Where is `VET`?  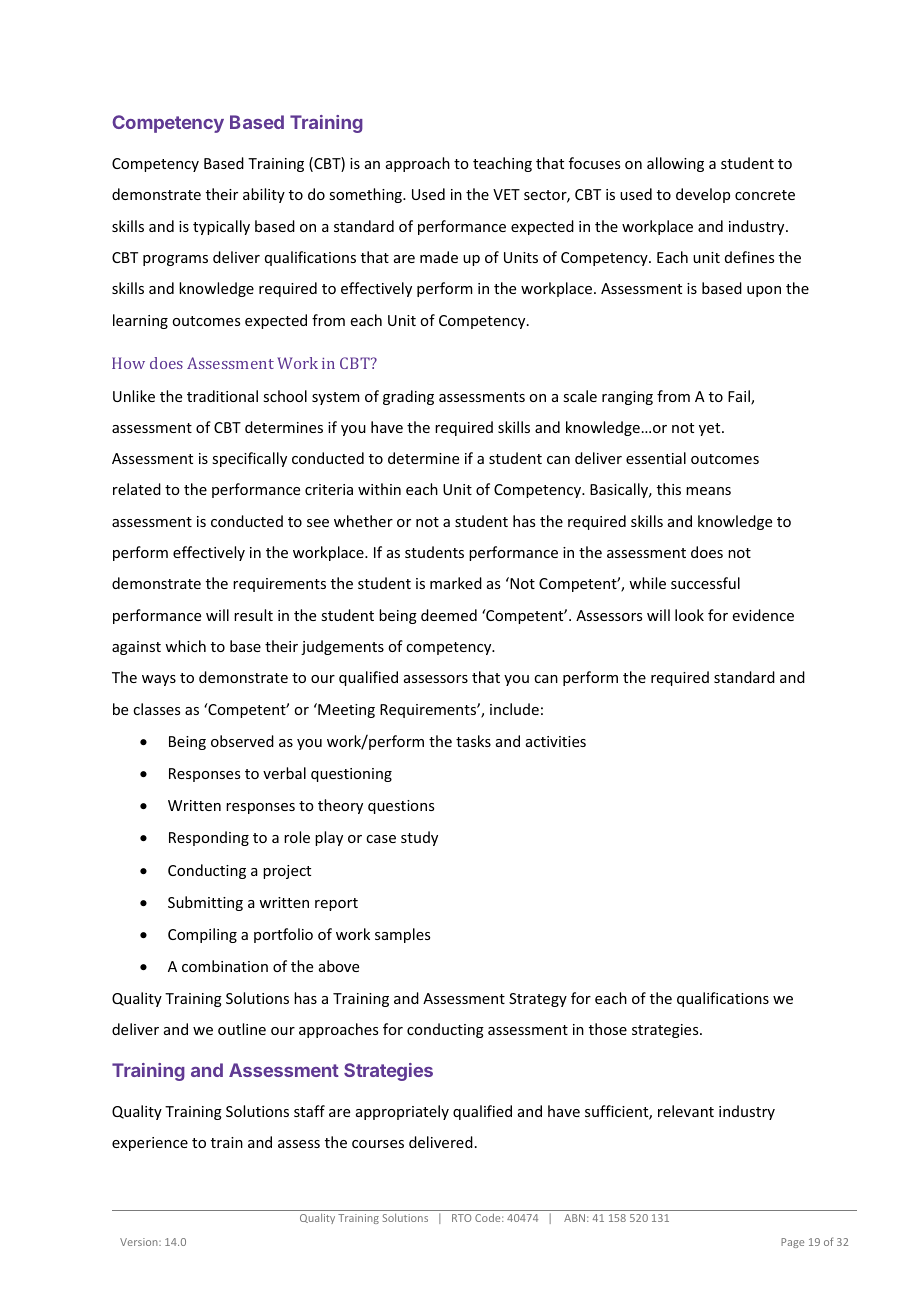
VET is located at coordinates (506, 194).
